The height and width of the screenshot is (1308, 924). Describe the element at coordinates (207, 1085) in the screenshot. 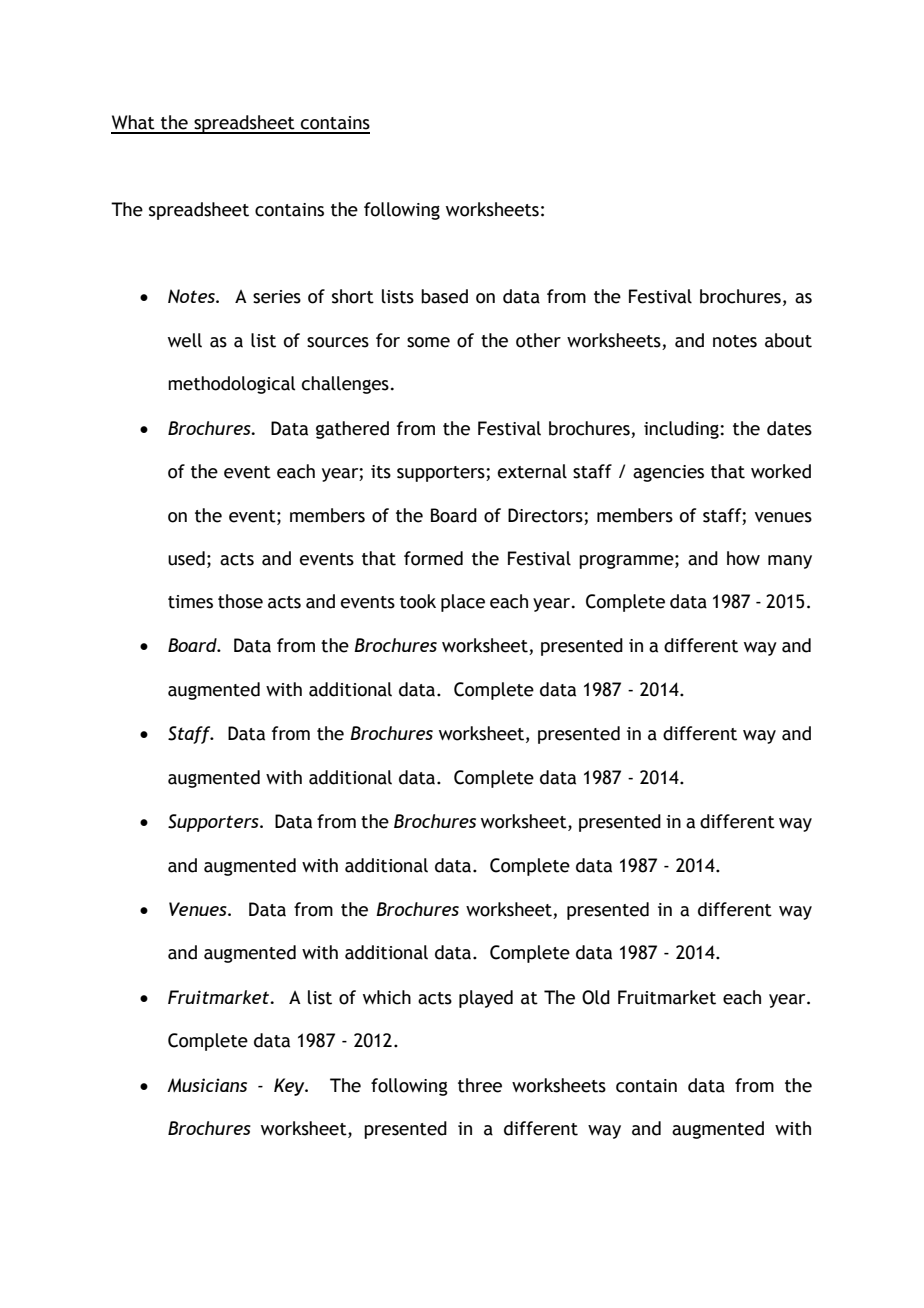

I see `Musicians` at that location.
